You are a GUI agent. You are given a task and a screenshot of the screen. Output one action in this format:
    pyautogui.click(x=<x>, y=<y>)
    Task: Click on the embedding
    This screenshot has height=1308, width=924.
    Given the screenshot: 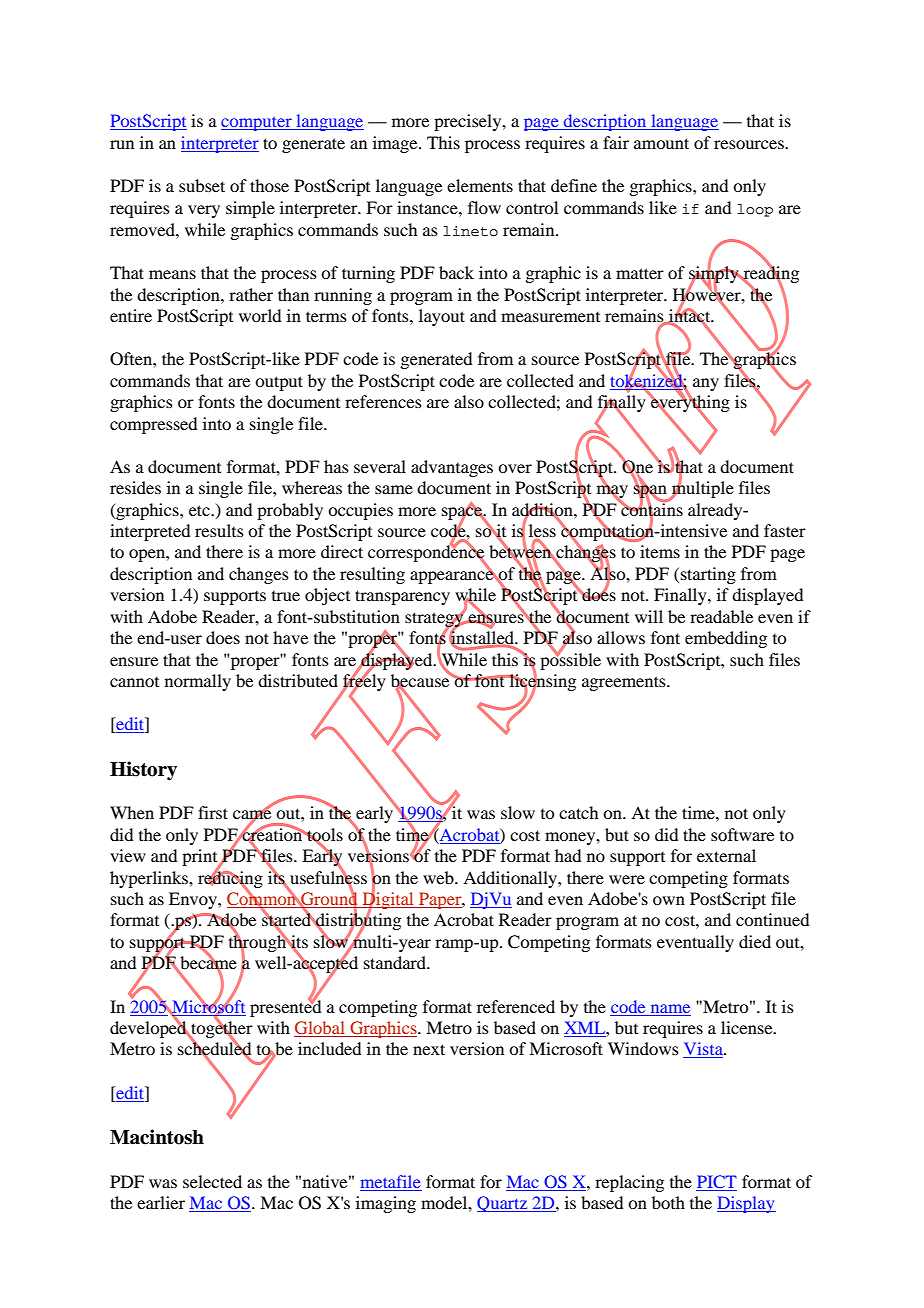 What is the action you would take?
    pyautogui.click(x=726, y=639)
